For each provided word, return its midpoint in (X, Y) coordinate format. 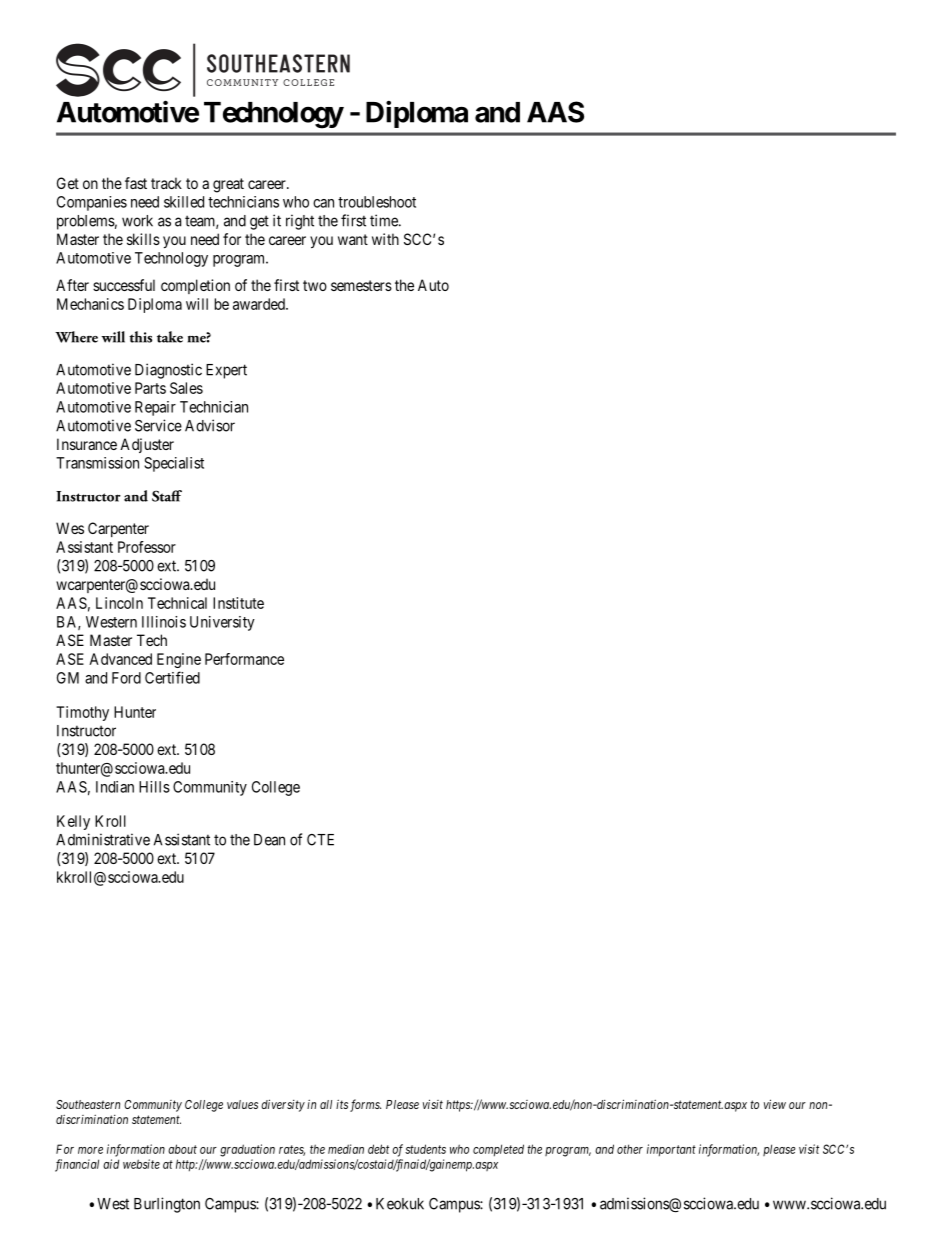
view (775, 1104)
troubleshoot (377, 202)
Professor (147, 547)
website (141, 1164)
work (137, 221)
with (385, 239)
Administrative (103, 839)
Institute (238, 603)
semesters (361, 285)
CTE (320, 840)
